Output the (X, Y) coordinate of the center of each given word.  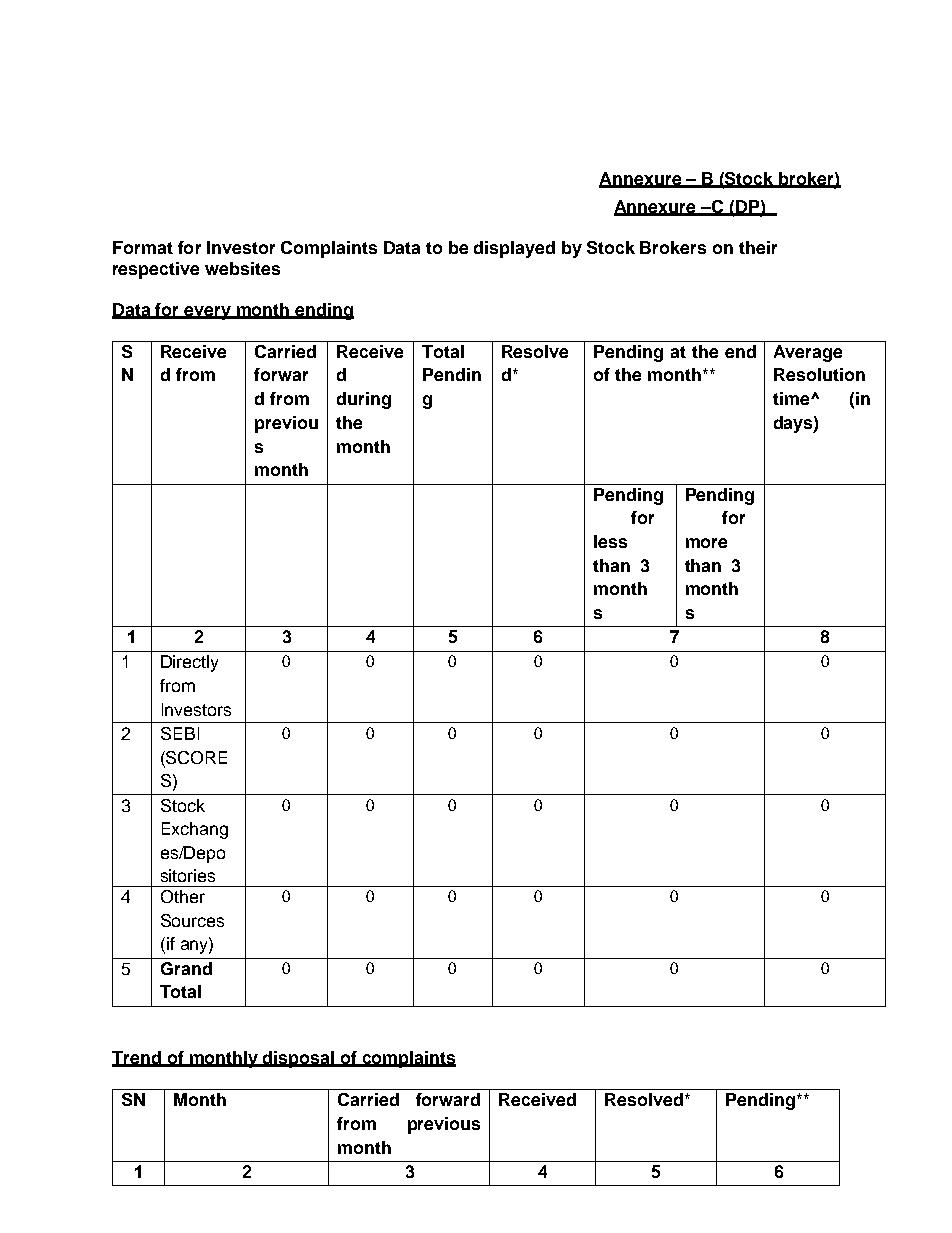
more (706, 543)
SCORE (195, 757)
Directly (189, 663)
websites (242, 268)
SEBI (180, 733)
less (610, 541)
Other (183, 896)
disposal (298, 1059)
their (758, 247)
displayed (514, 249)
